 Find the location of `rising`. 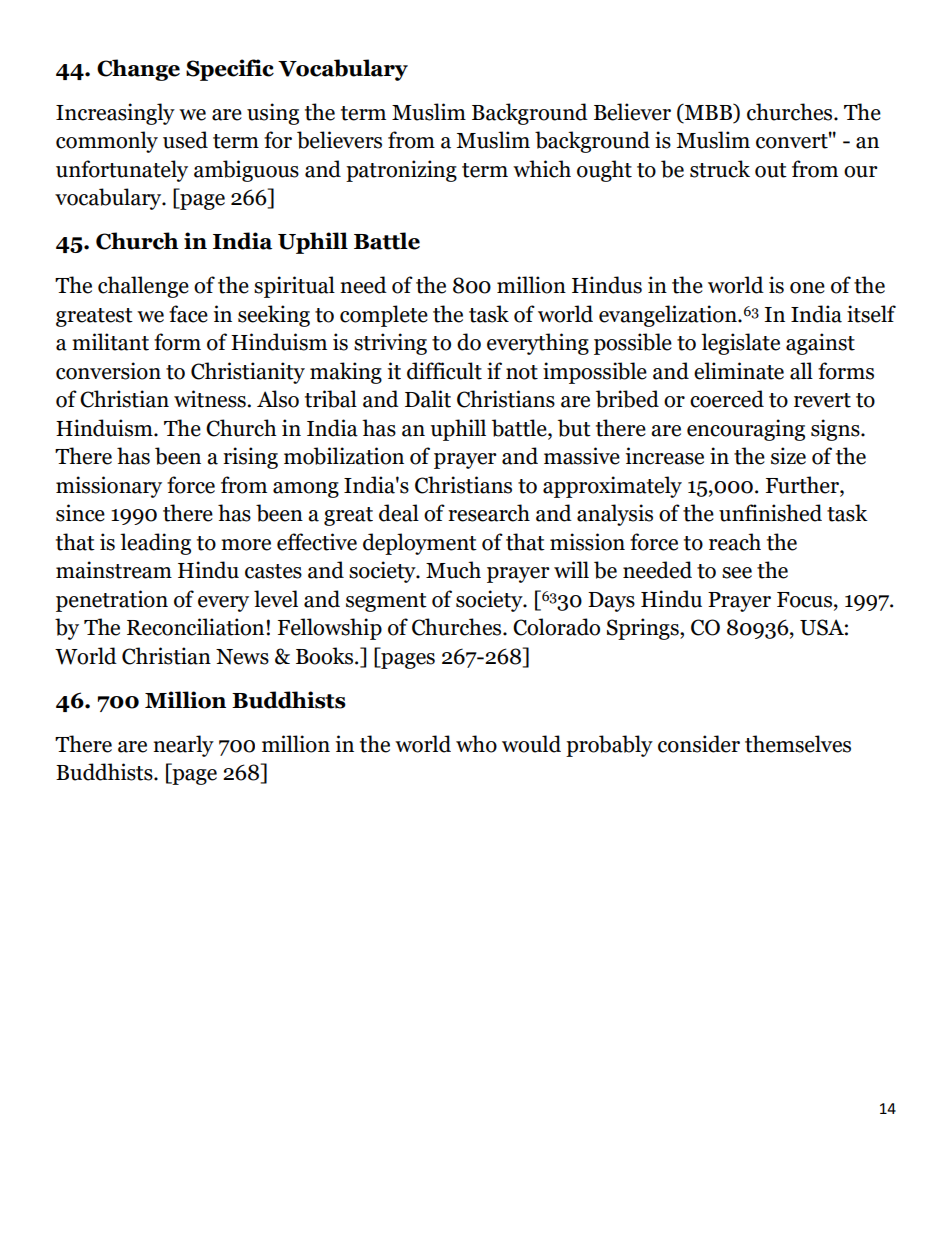

rising is located at coordinates (250, 458).
